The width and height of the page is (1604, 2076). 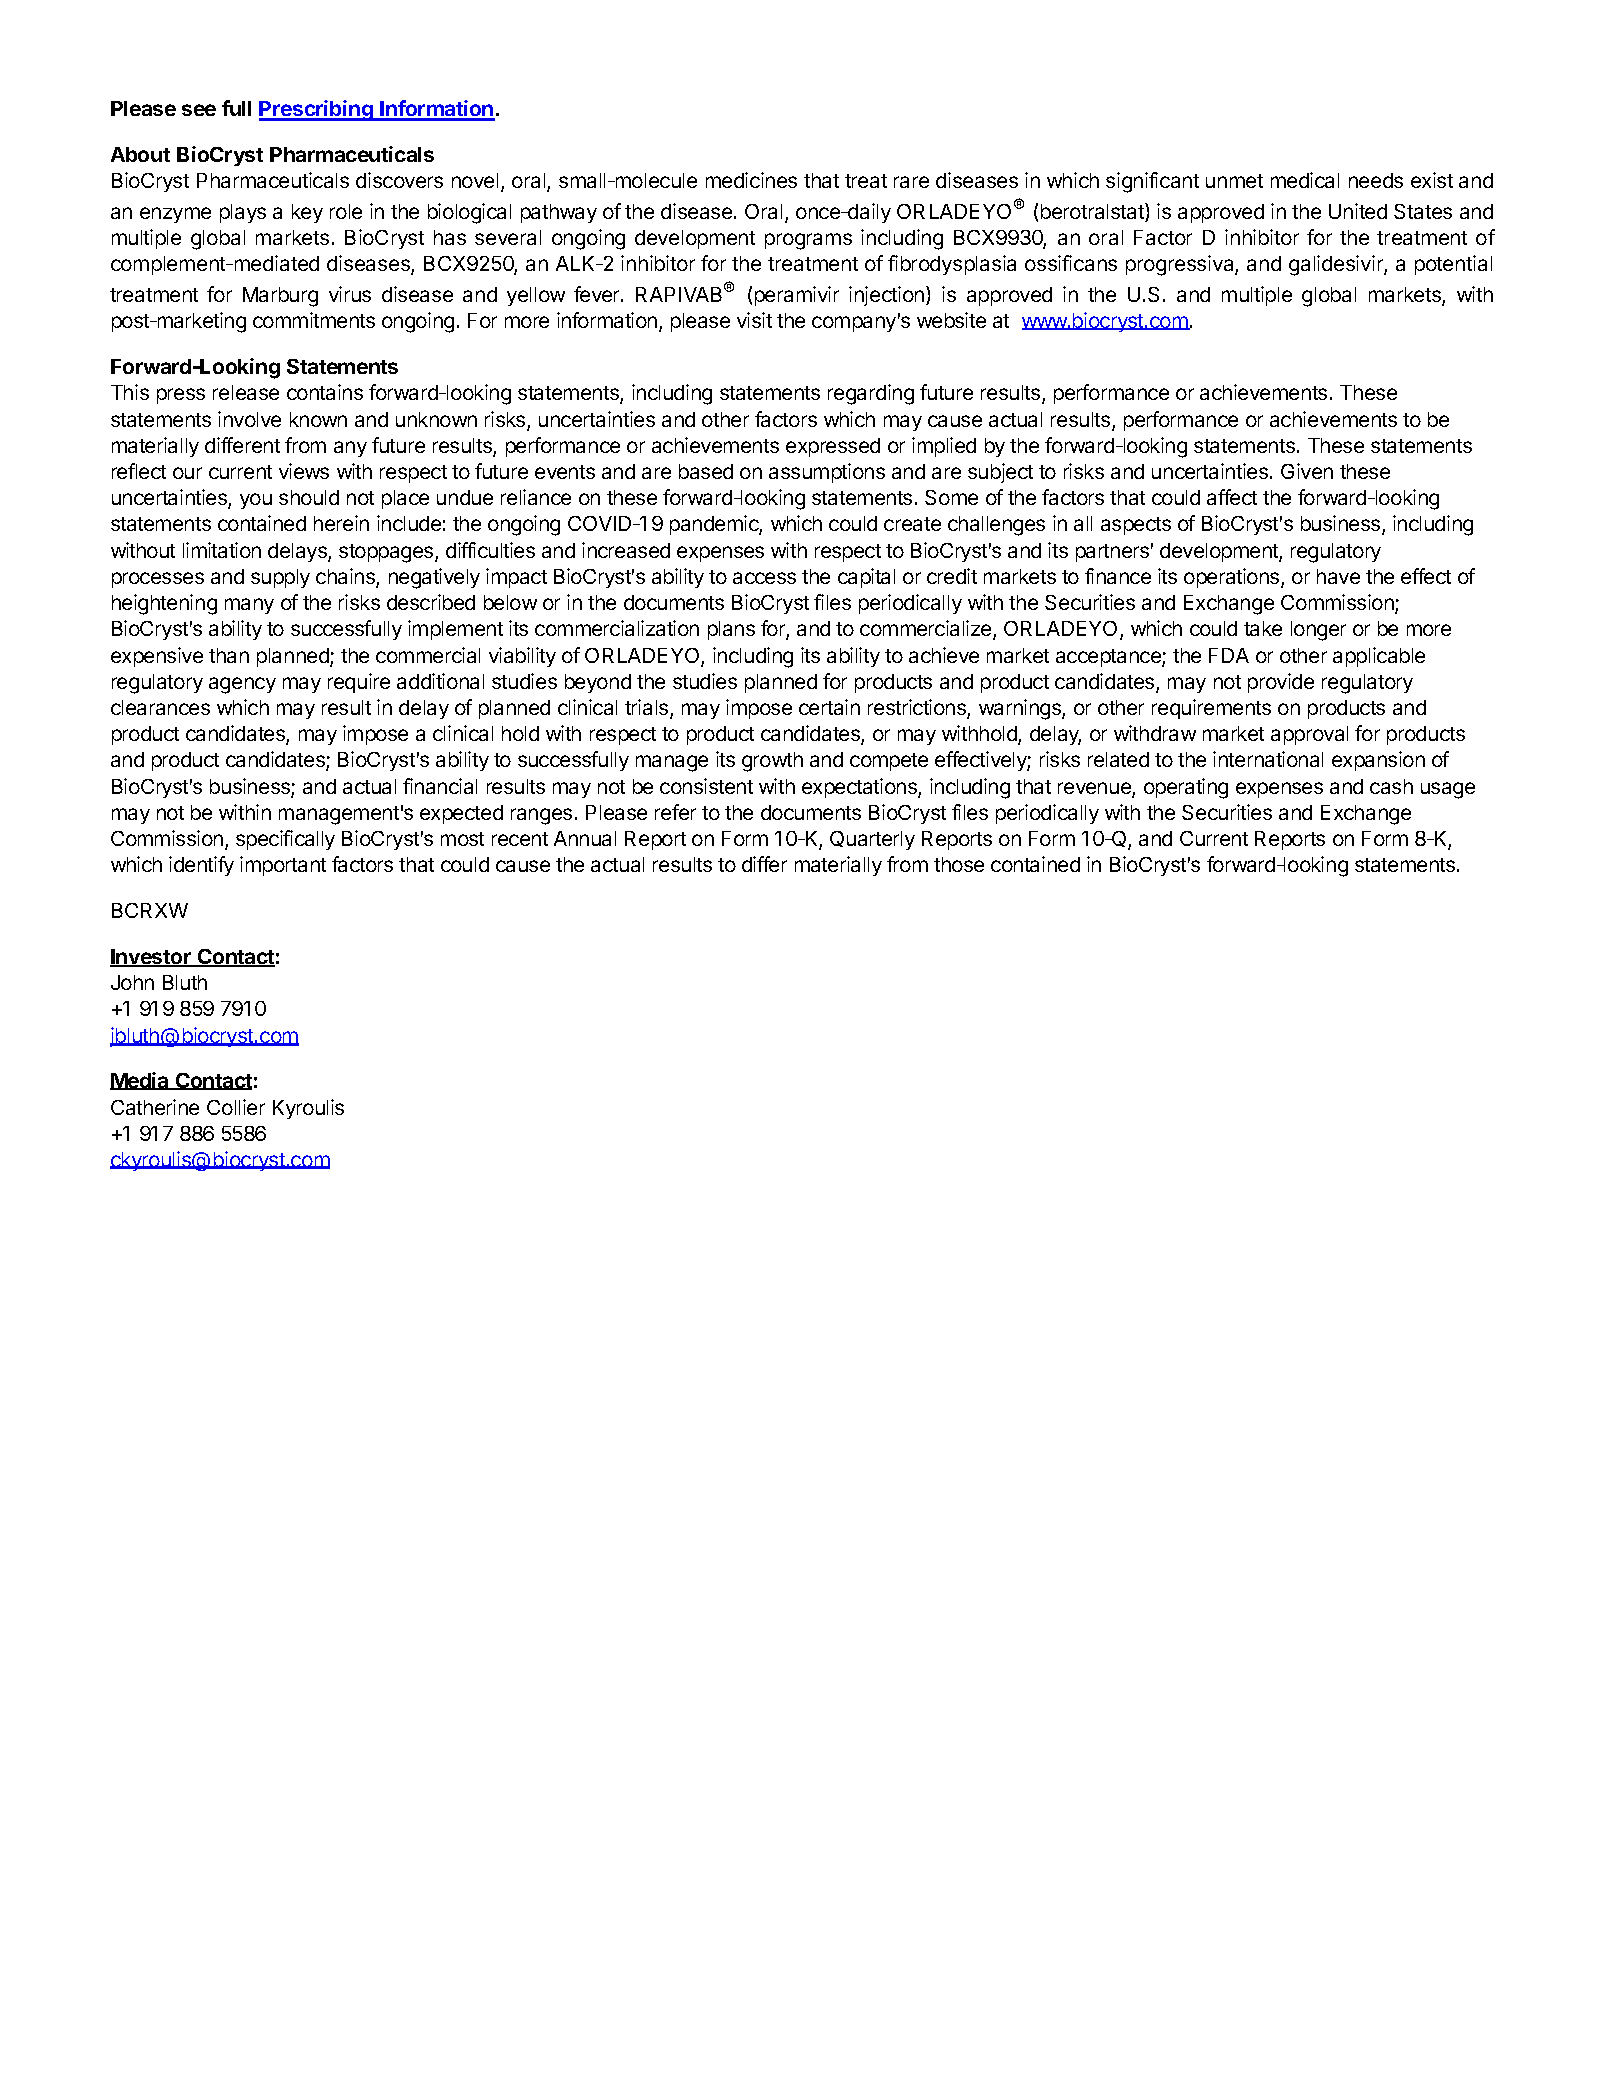 What do you see at coordinates (751, 180) in the page?
I see `medicines` at bounding box center [751, 180].
